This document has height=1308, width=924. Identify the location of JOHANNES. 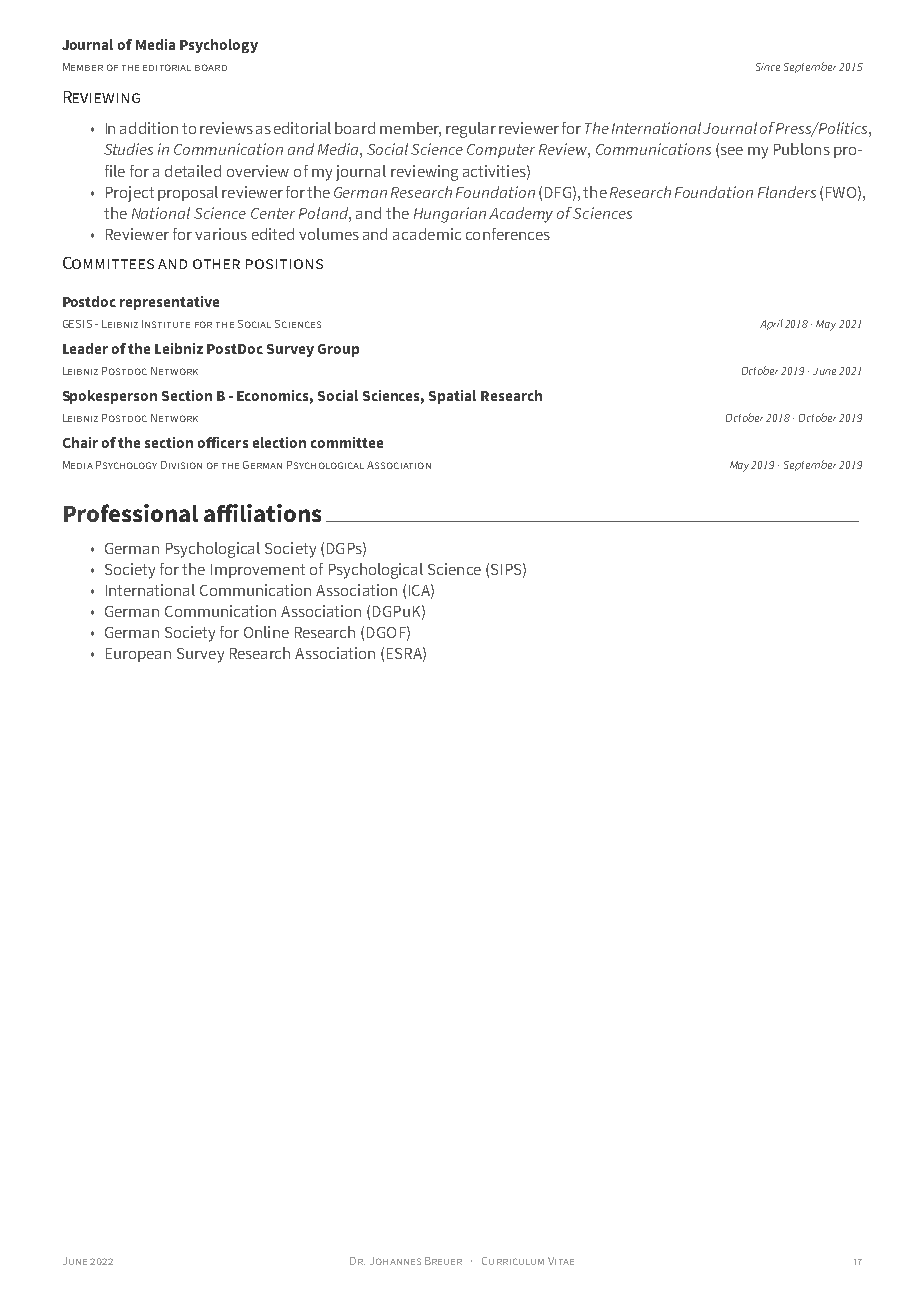
(395, 1261).
